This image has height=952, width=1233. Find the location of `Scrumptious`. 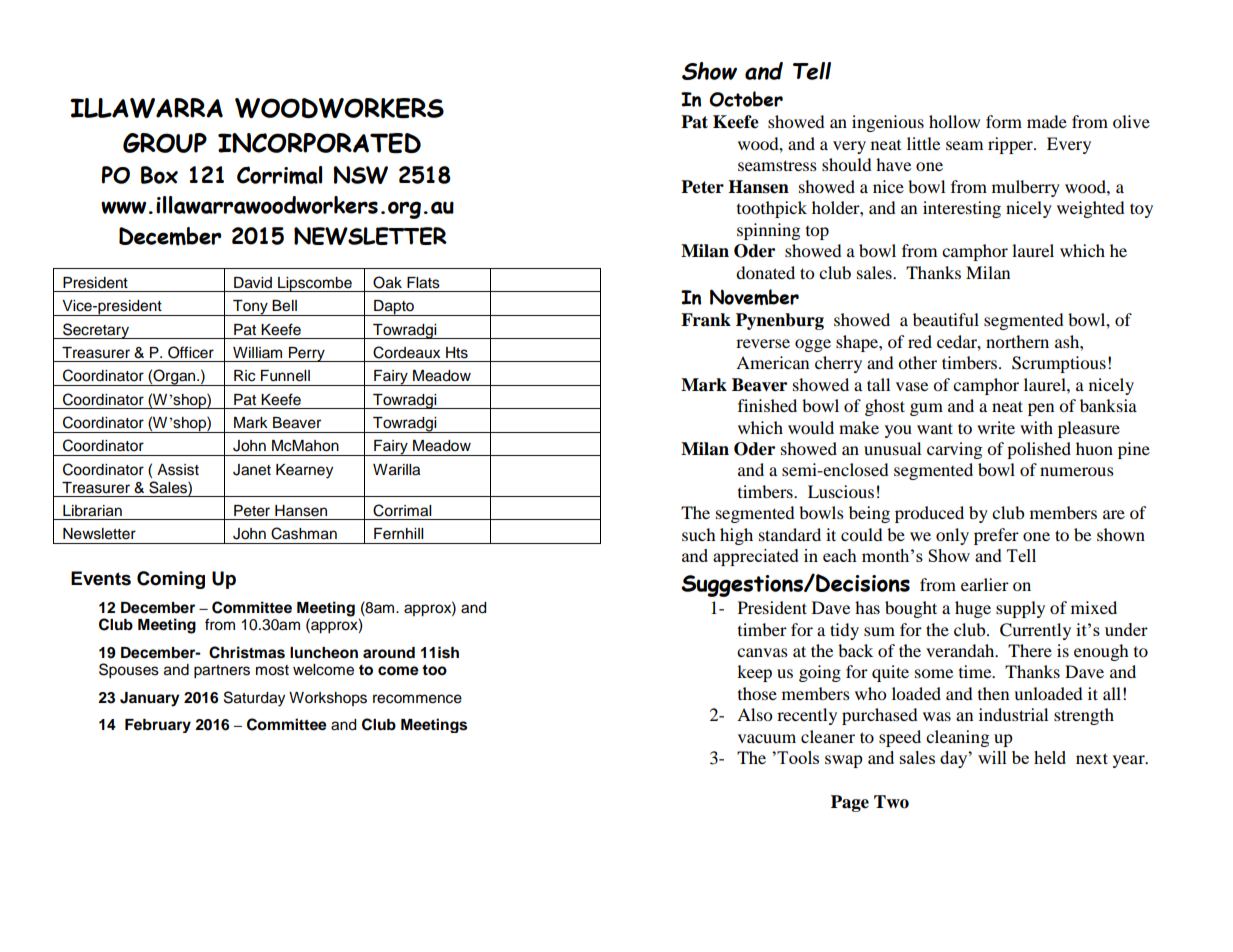

Scrumptious is located at coordinates (1059, 364).
